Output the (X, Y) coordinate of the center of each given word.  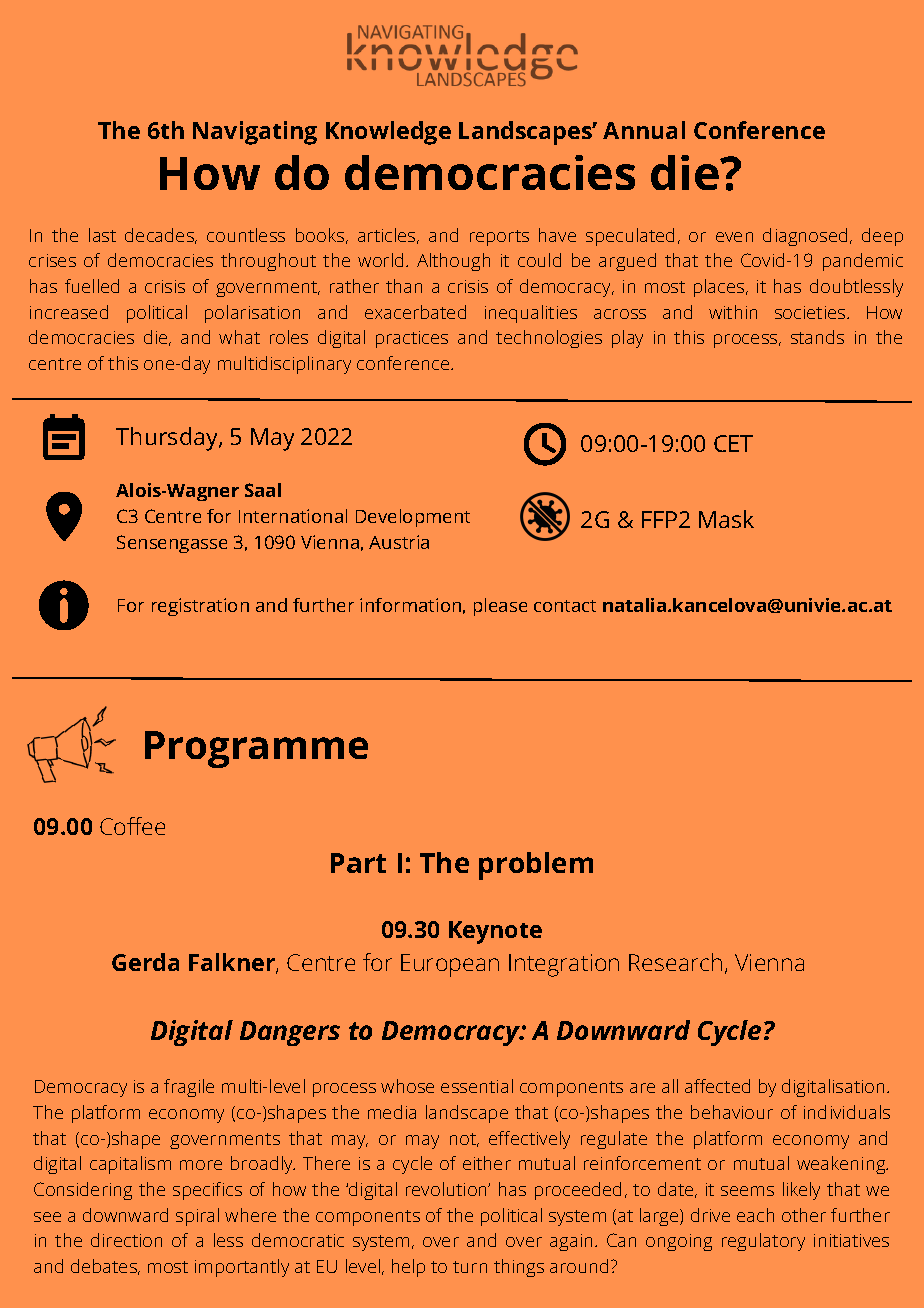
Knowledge (388, 133)
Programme (256, 749)
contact (565, 606)
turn (470, 1267)
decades (160, 236)
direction (126, 1240)
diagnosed (807, 237)
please (500, 607)
